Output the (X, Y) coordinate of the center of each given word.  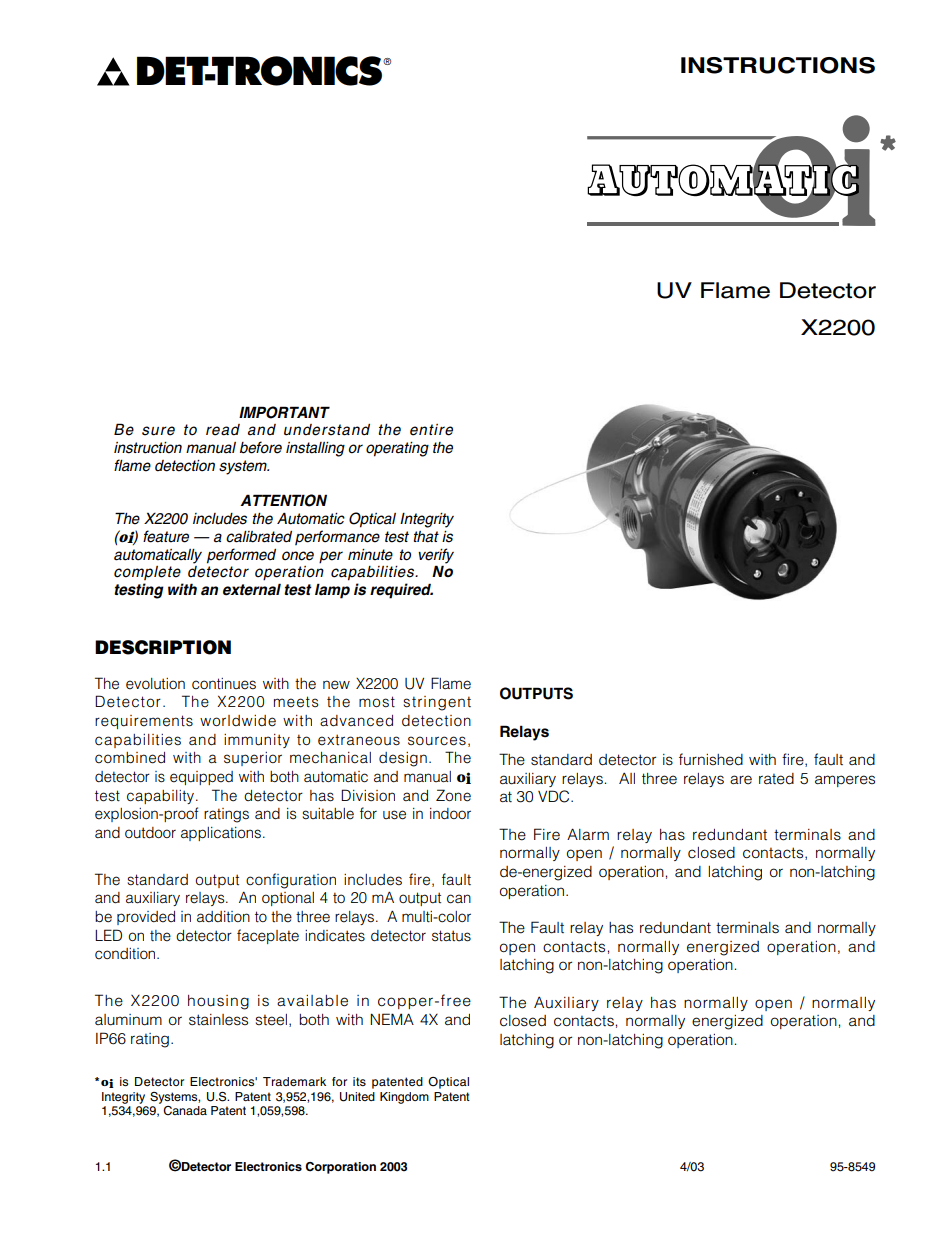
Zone (453, 795)
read (223, 430)
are (741, 780)
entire (431, 430)
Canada (185, 1111)
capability (162, 797)
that (426, 537)
